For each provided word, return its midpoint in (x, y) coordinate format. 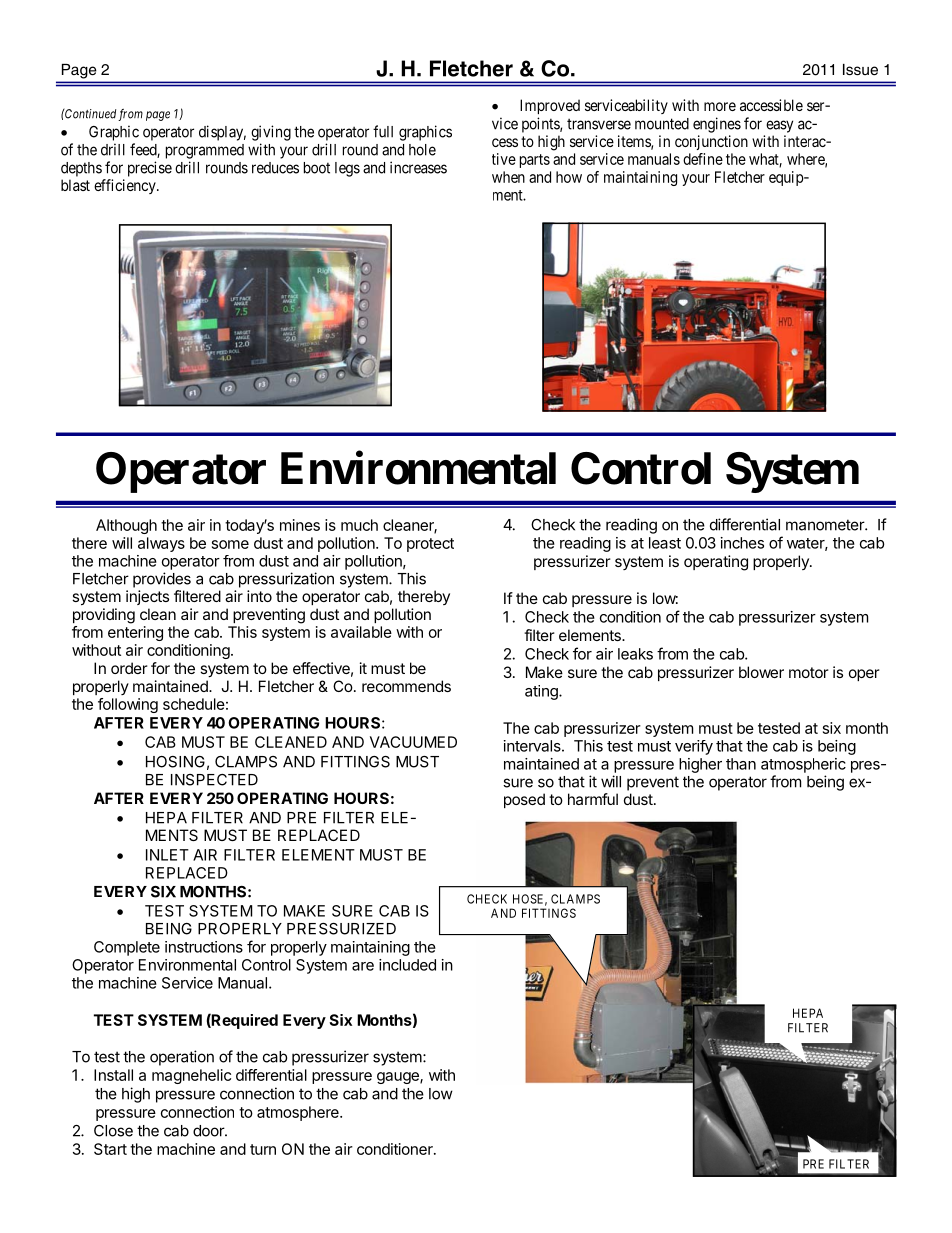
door (209, 1131)
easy (779, 126)
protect (430, 545)
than (741, 764)
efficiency (126, 186)
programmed (205, 151)
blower (761, 672)
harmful (593, 799)
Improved (550, 106)
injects (147, 597)
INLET (167, 855)
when (508, 177)
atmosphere (299, 1113)
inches (742, 543)
